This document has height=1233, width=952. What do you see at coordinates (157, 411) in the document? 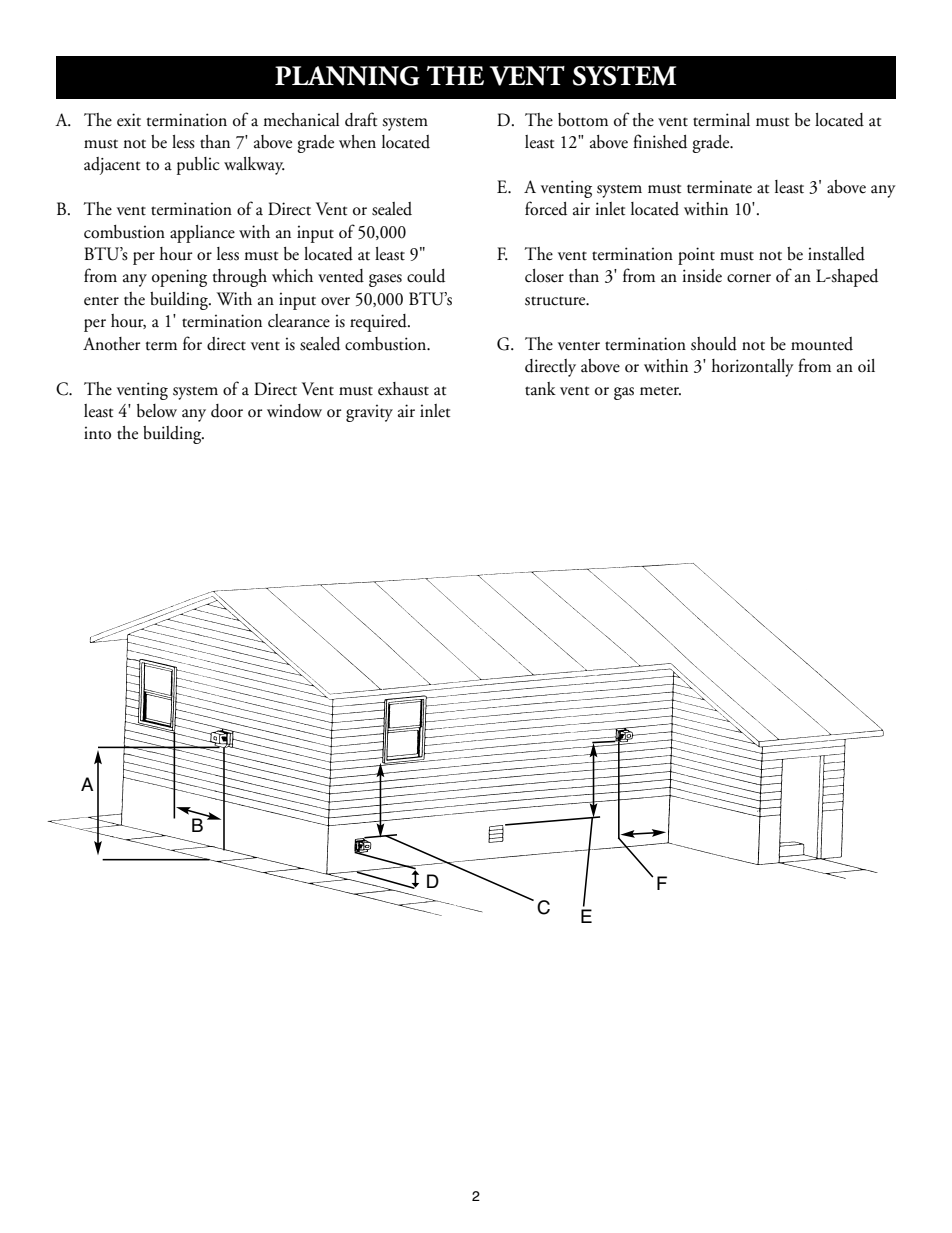
I see `below` at bounding box center [157, 411].
